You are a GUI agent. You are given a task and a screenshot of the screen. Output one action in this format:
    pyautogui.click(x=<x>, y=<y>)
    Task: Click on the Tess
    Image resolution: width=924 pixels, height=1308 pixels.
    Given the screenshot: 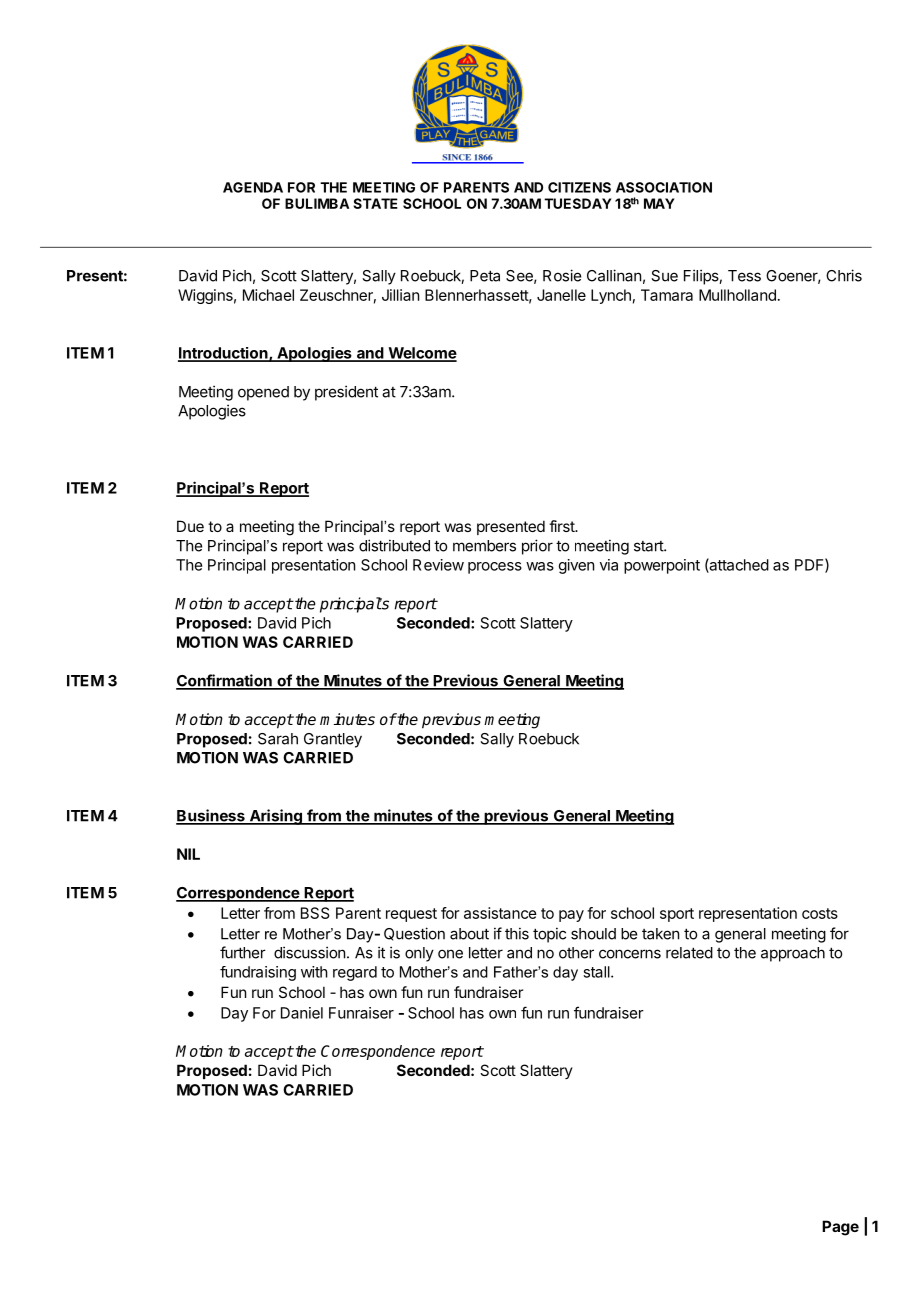 What is the action you would take?
    pyautogui.click(x=744, y=276)
